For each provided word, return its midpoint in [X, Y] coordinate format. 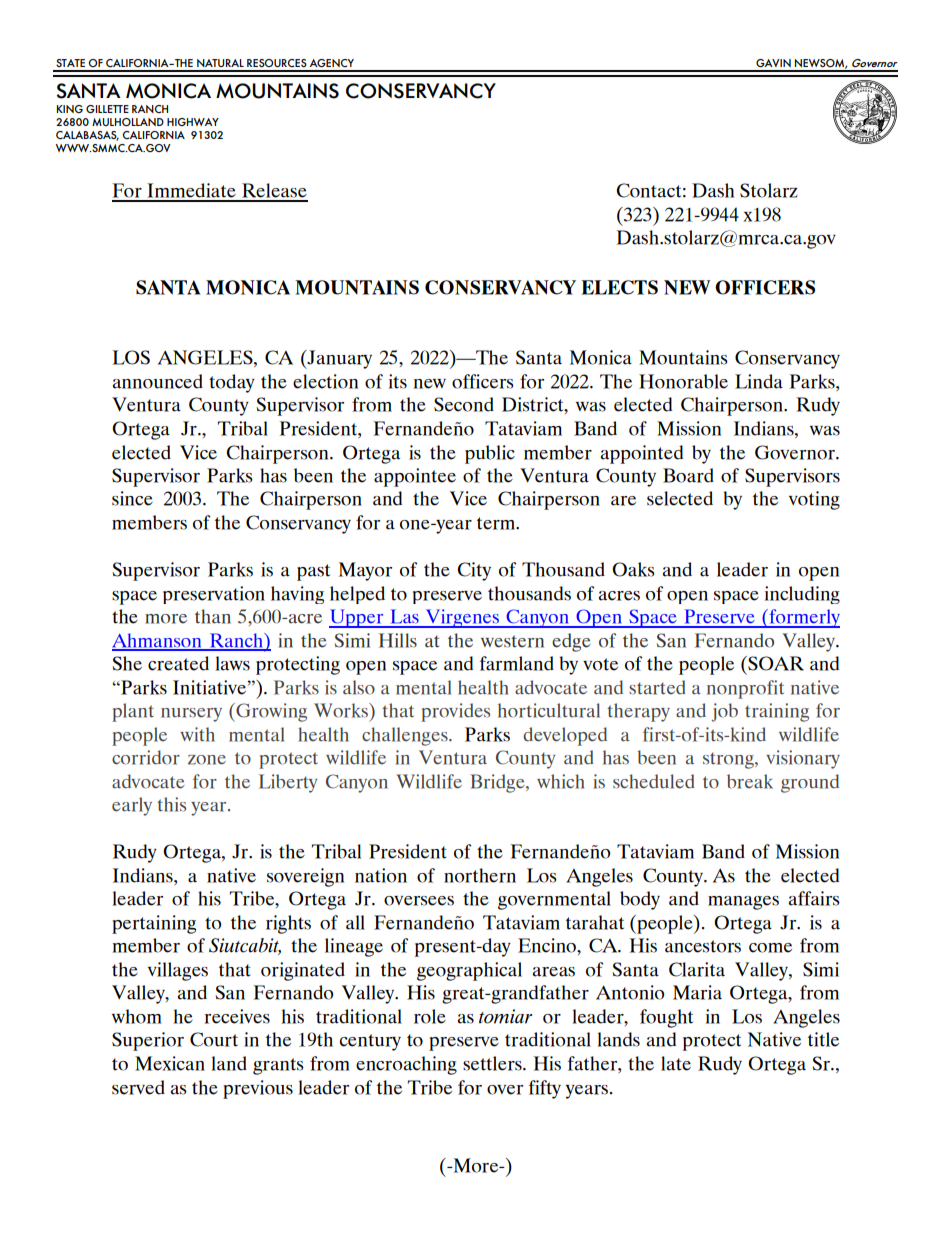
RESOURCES [277, 63]
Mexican [170, 1063]
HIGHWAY [193, 122]
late [676, 1063]
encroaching [406, 1065]
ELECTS [619, 287]
